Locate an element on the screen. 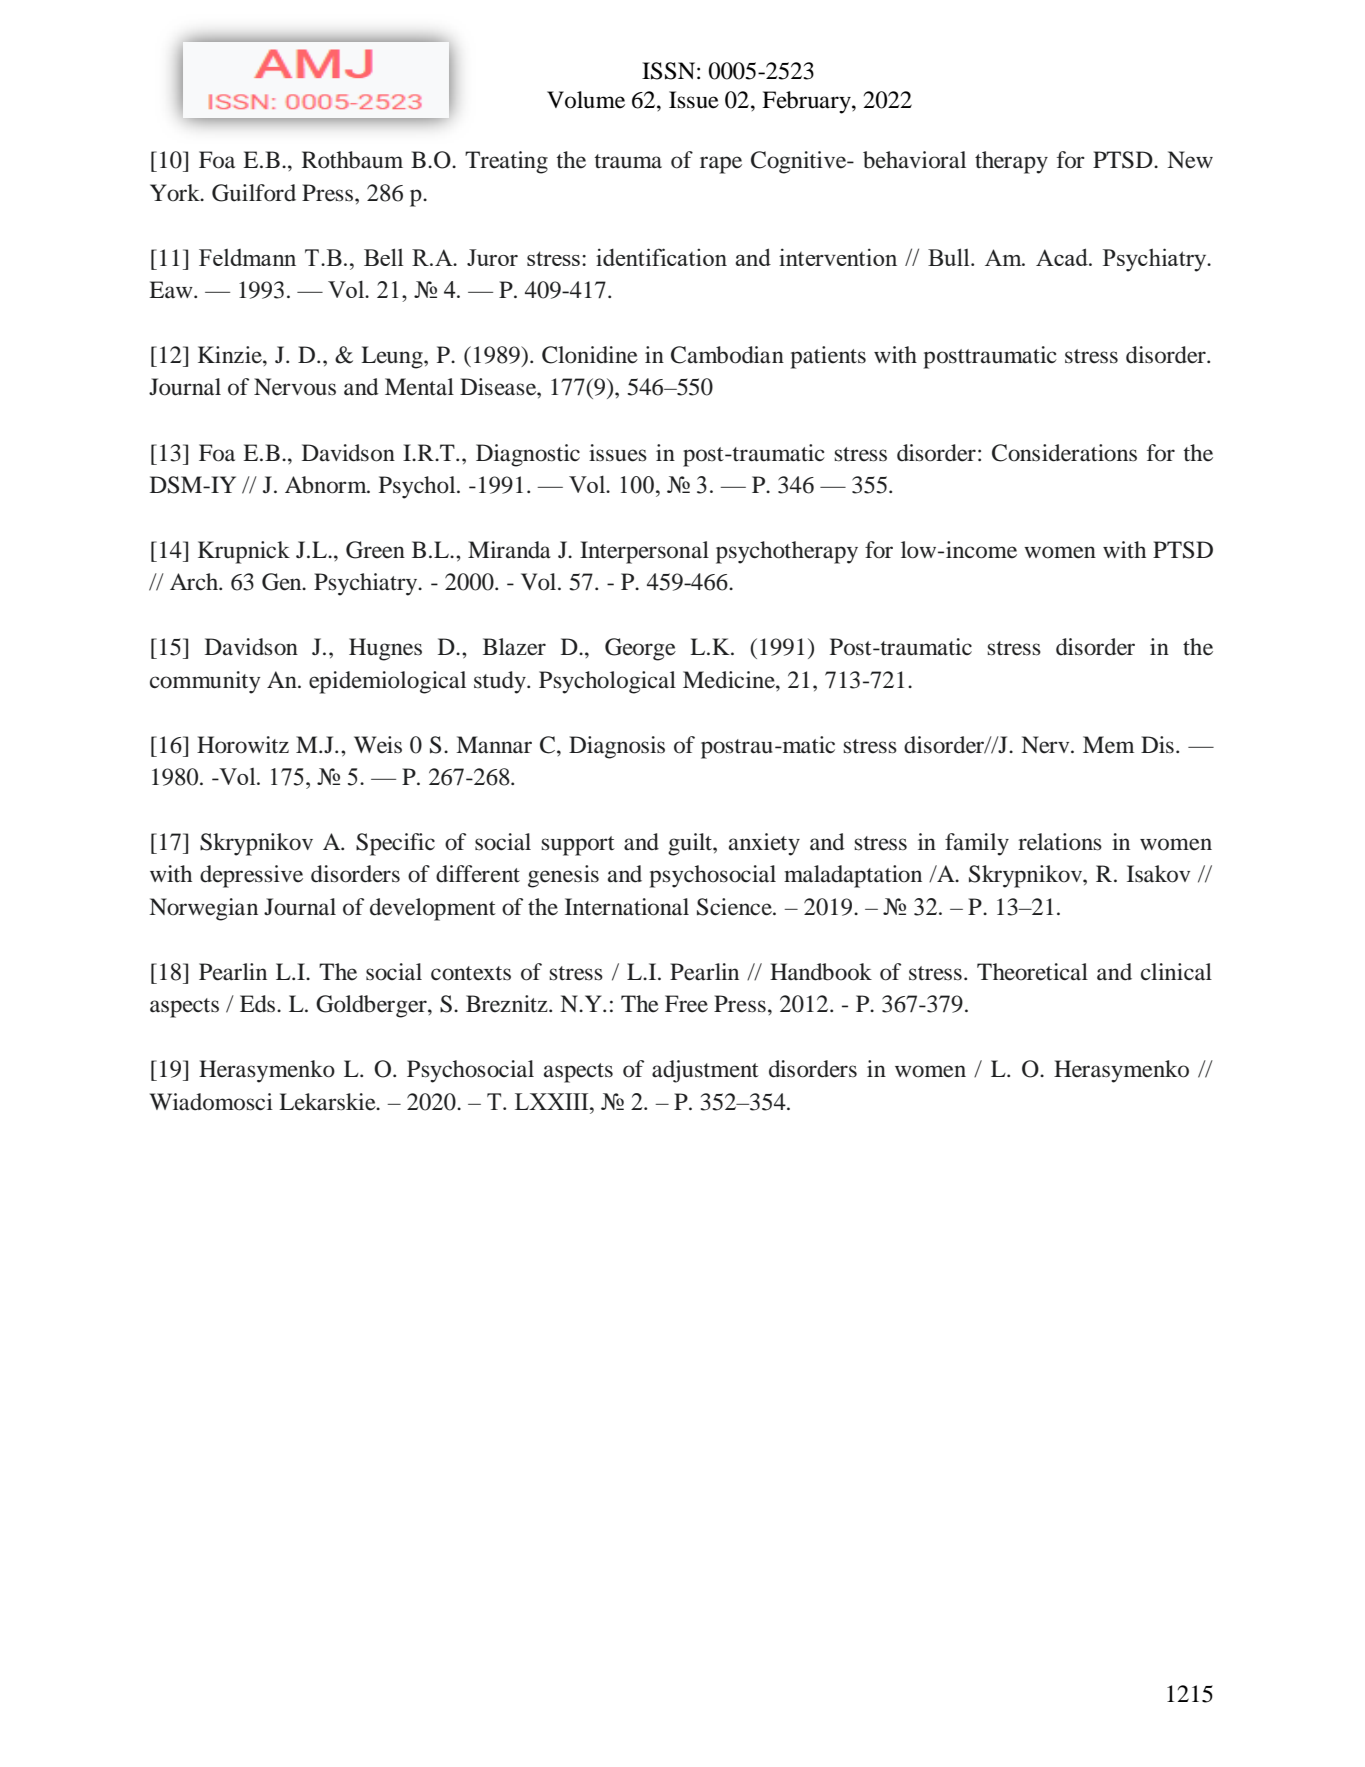  Volume is located at coordinates (586, 100).
